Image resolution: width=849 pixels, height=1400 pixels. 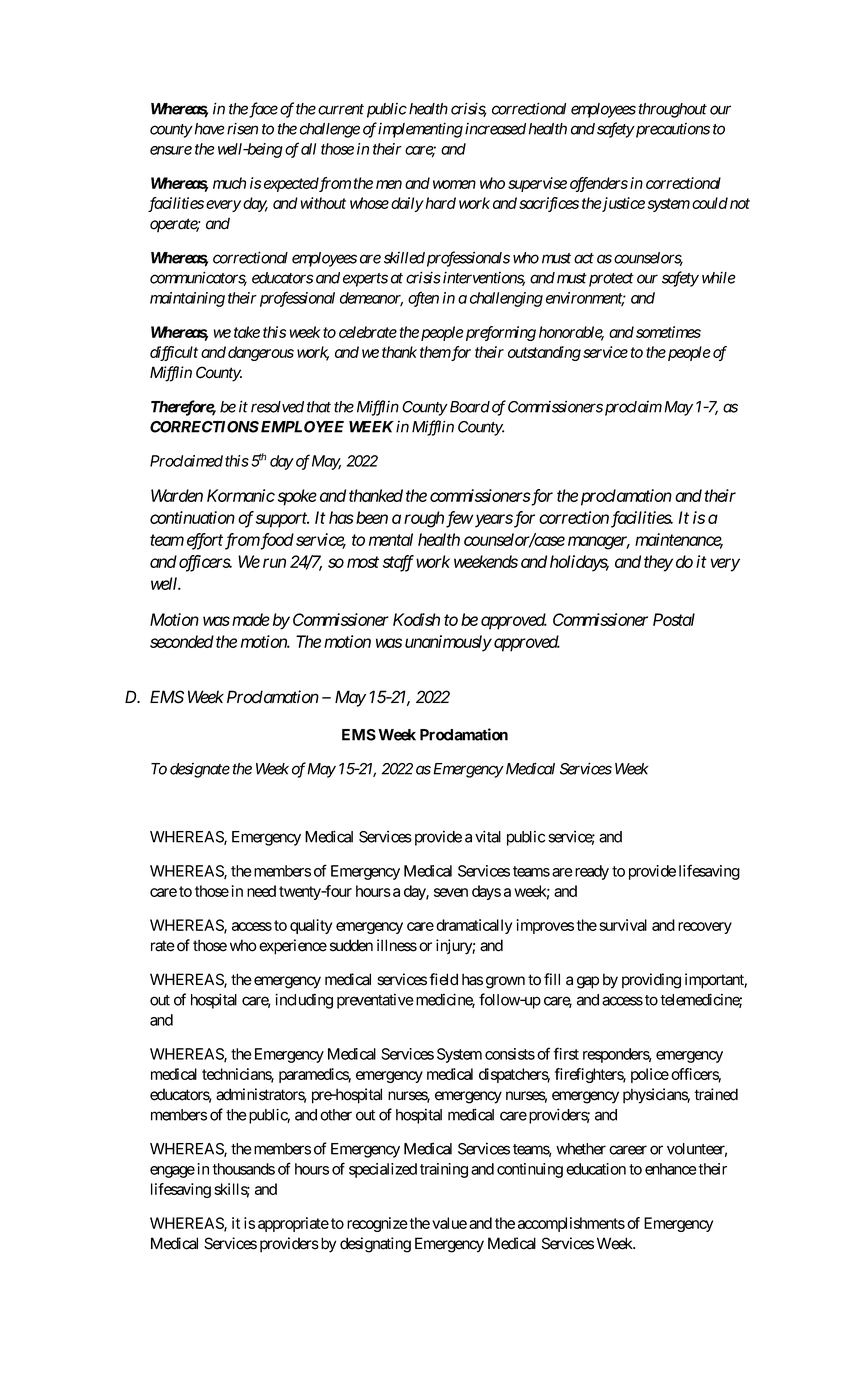 What do you see at coordinates (448, 643) in the screenshot?
I see `unanimously` at bounding box center [448, 643].
